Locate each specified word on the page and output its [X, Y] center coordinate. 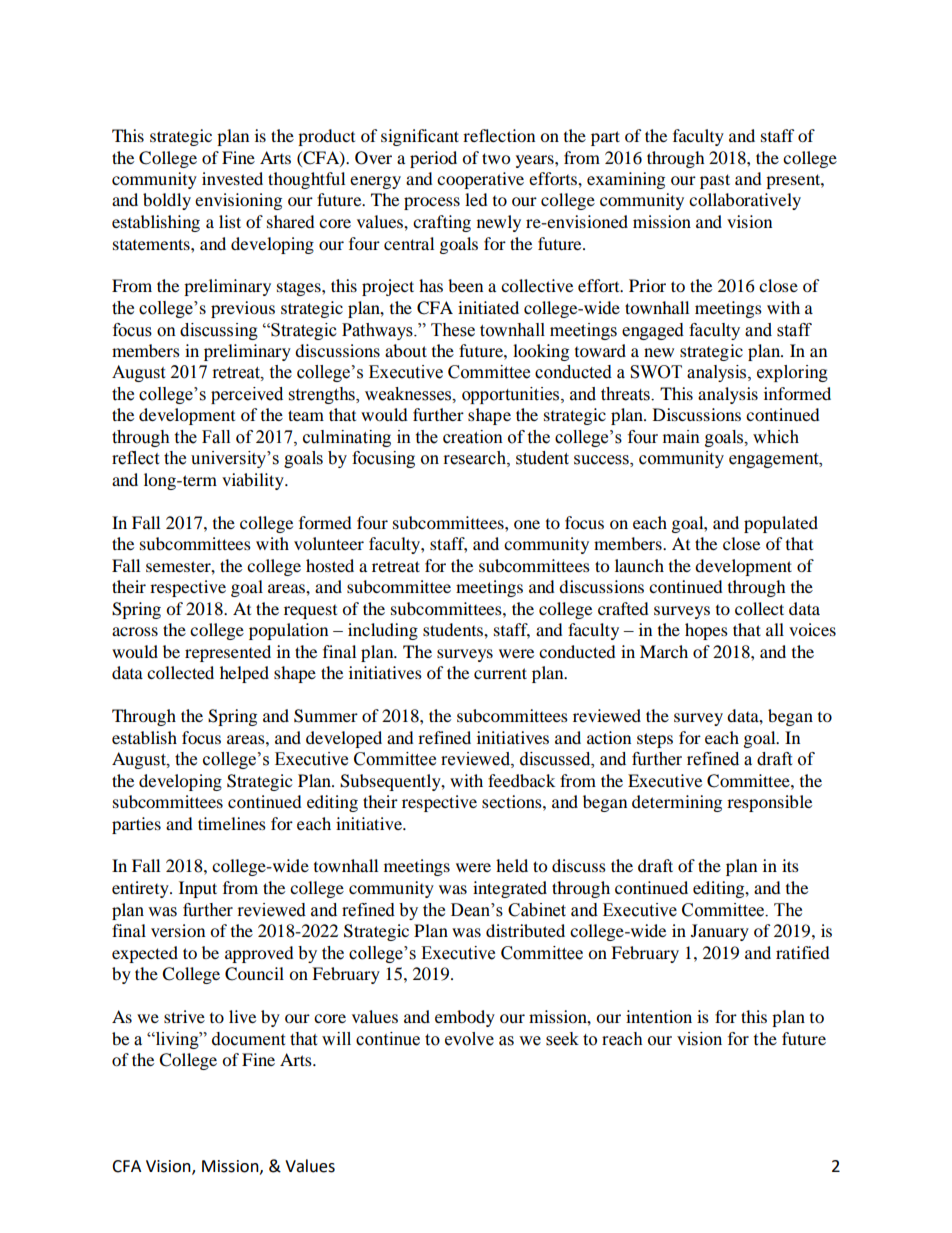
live [242, 1016]
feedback [521, 780]
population [288, 631]
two [496, 158]
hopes [706, 631]
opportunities [512, 395]
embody [465, 1018]
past [715, 181]
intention [659, 1016]
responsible [769, 803]
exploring [792, 373]
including [383, 631]
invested [232, 178]
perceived [247, 395]
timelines [232, 823]
